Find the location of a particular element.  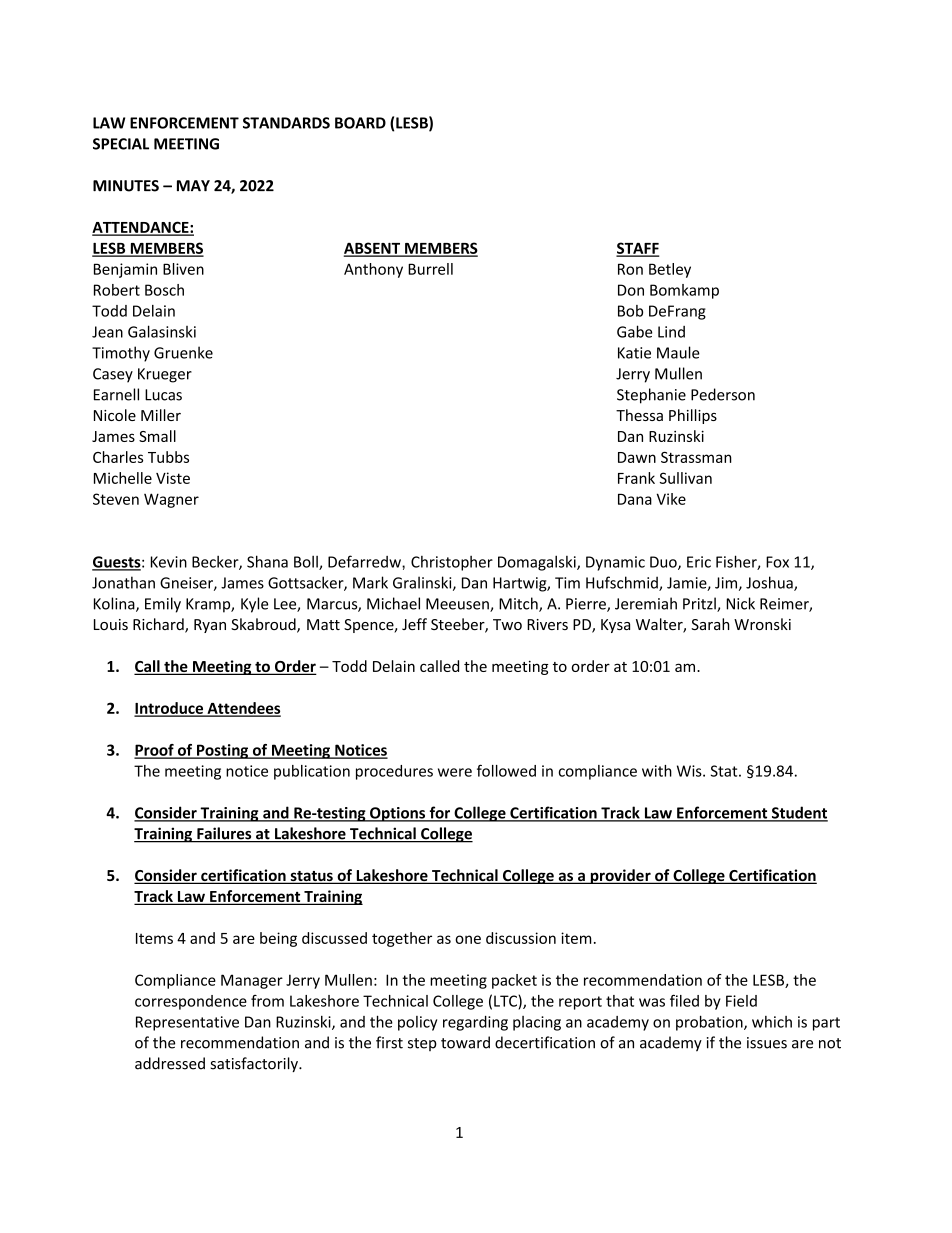

Wis is located at coordinates (690, 771).
